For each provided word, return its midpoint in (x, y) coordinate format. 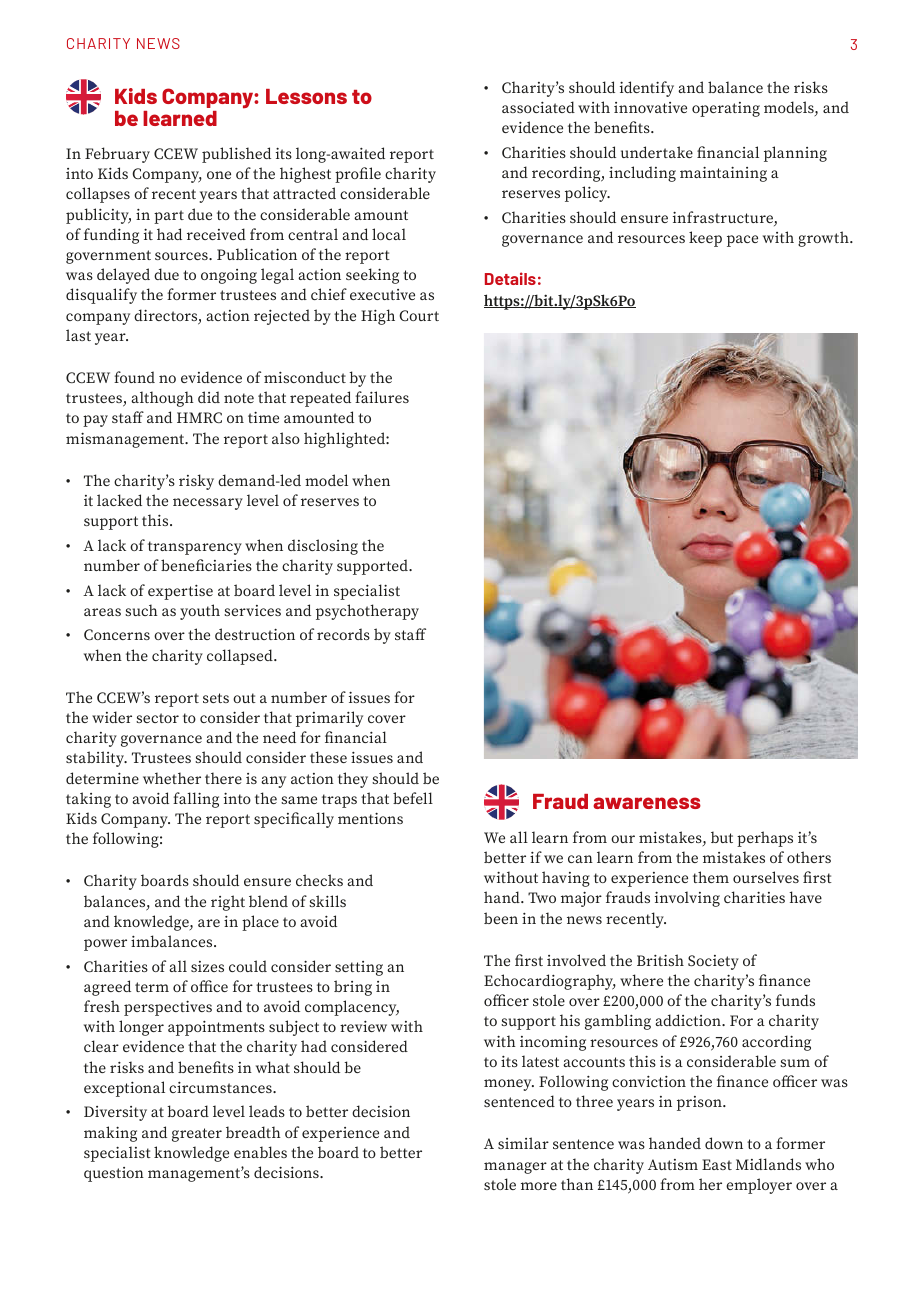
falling (196, 800)
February (117, 155)
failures (382, 397)
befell (413, 798)
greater (197, 1135)
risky (196, 482)
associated (538, 107)
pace (742, 241)
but (722, 837)
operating (726, 109)
